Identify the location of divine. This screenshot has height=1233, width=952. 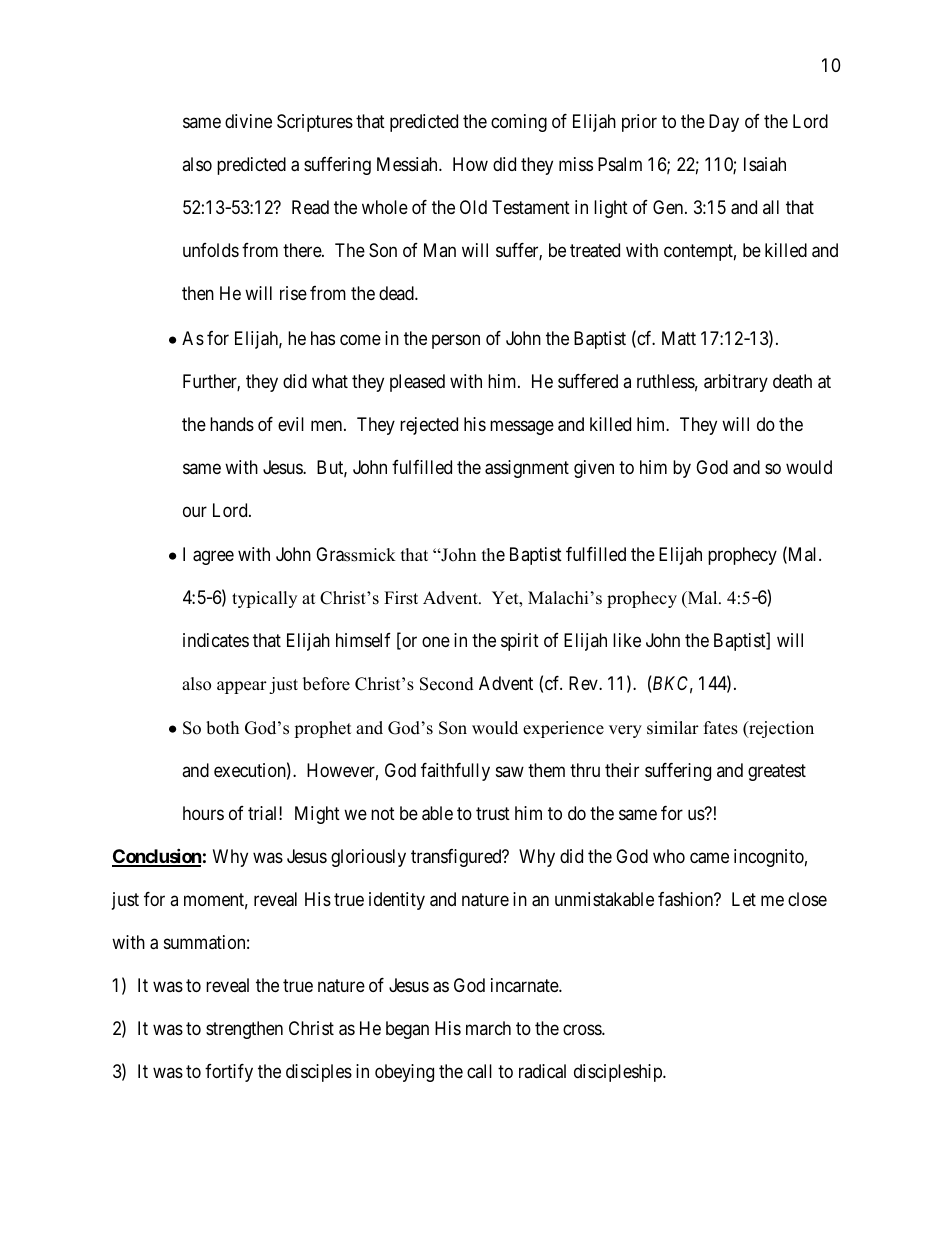
(248, 121).
